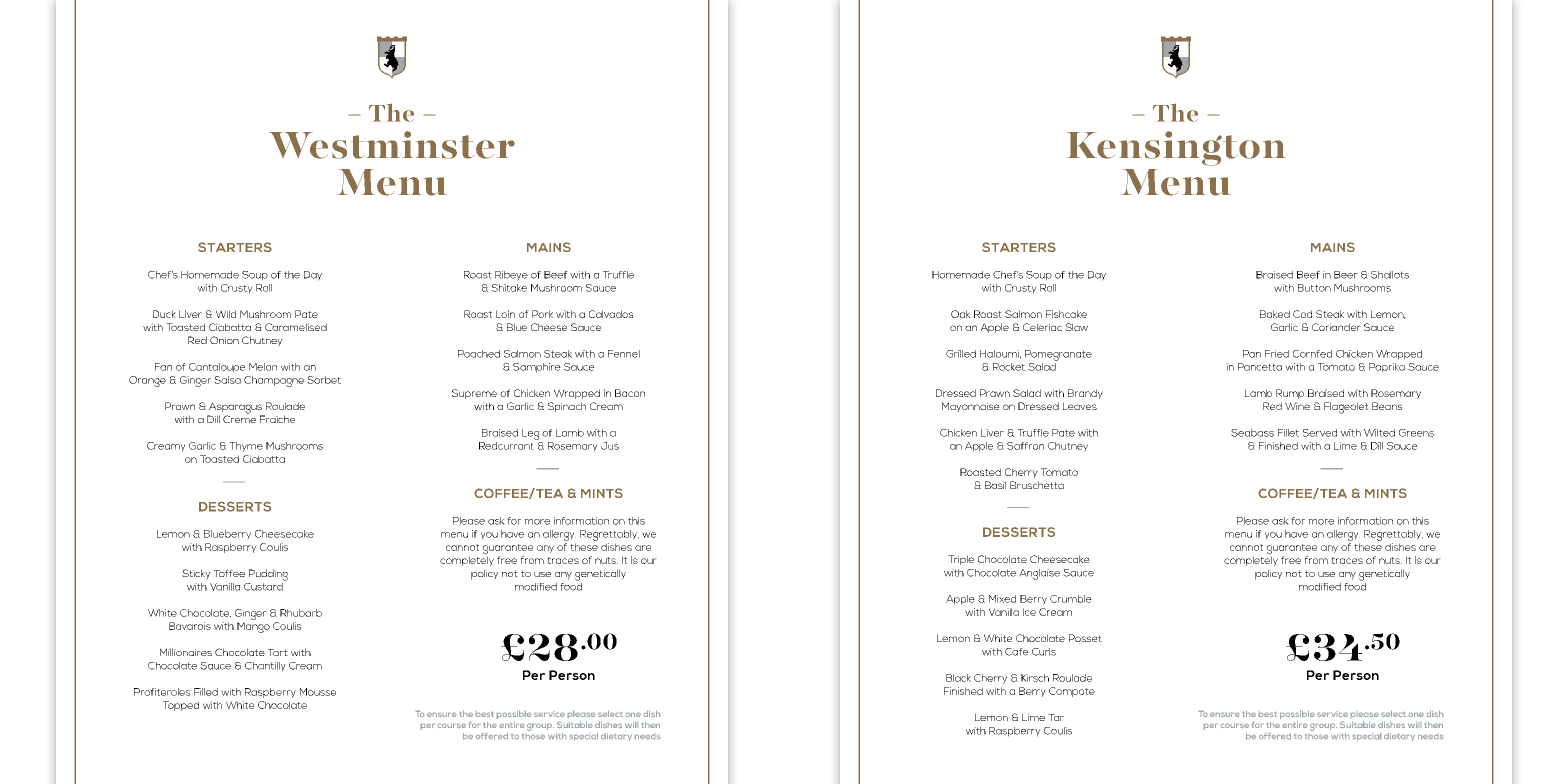 Image resolution: width=1568 pixels, height=784 pixels. I want to click on Mousse, so click(318, 692).
